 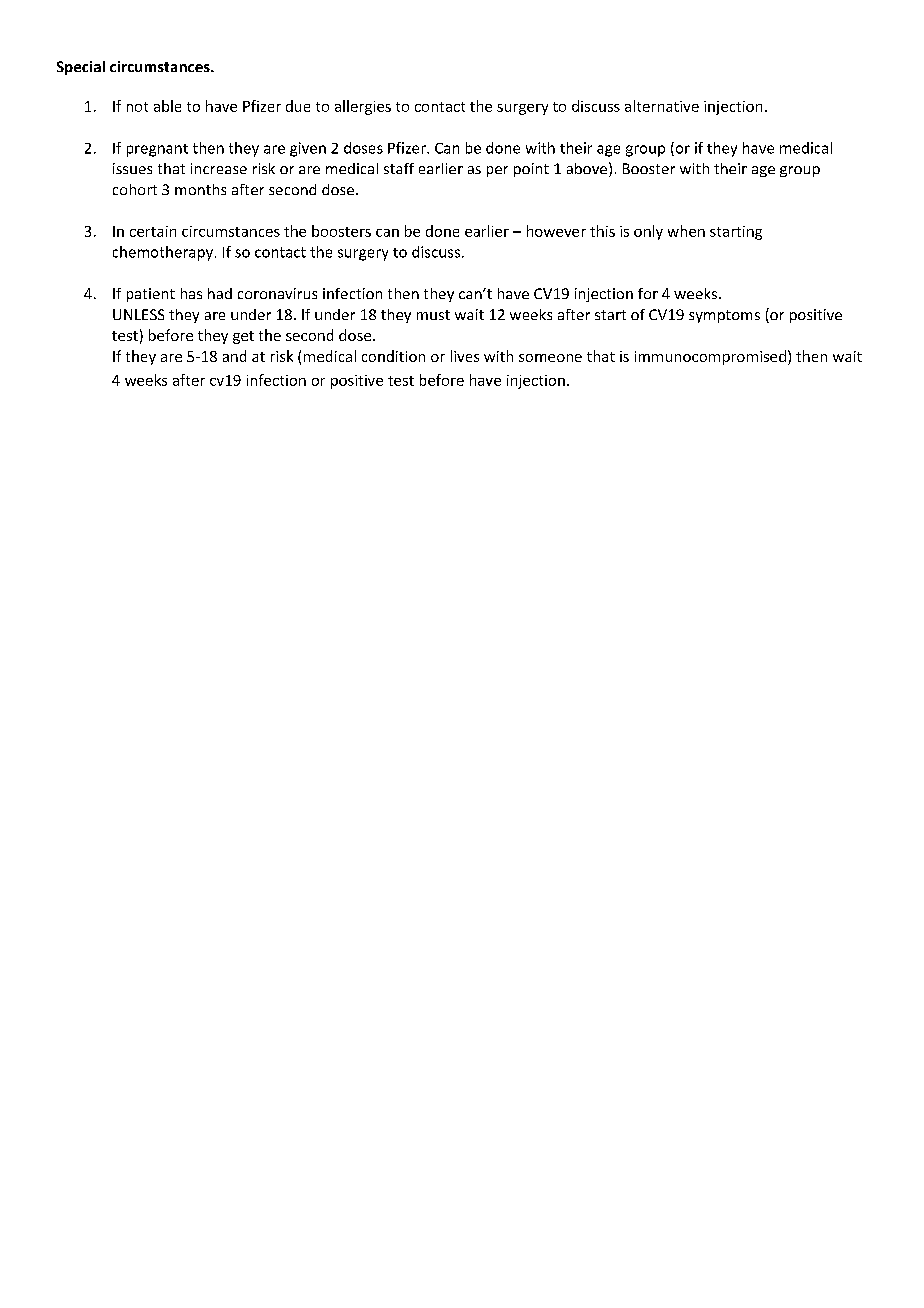 I want to click on however, so click(x=556, y=231).
